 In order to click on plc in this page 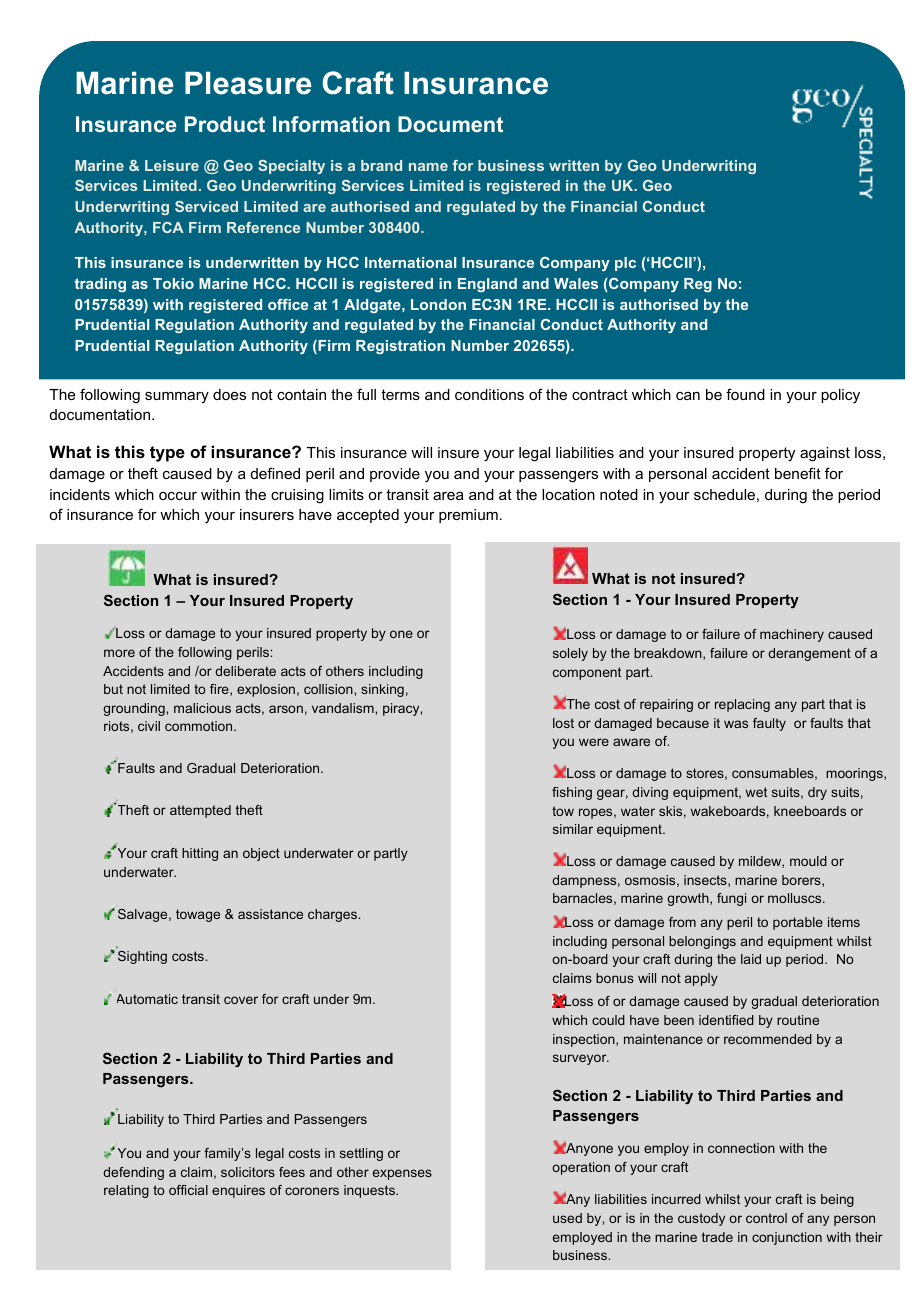, I will do `click(625, 264)`.
